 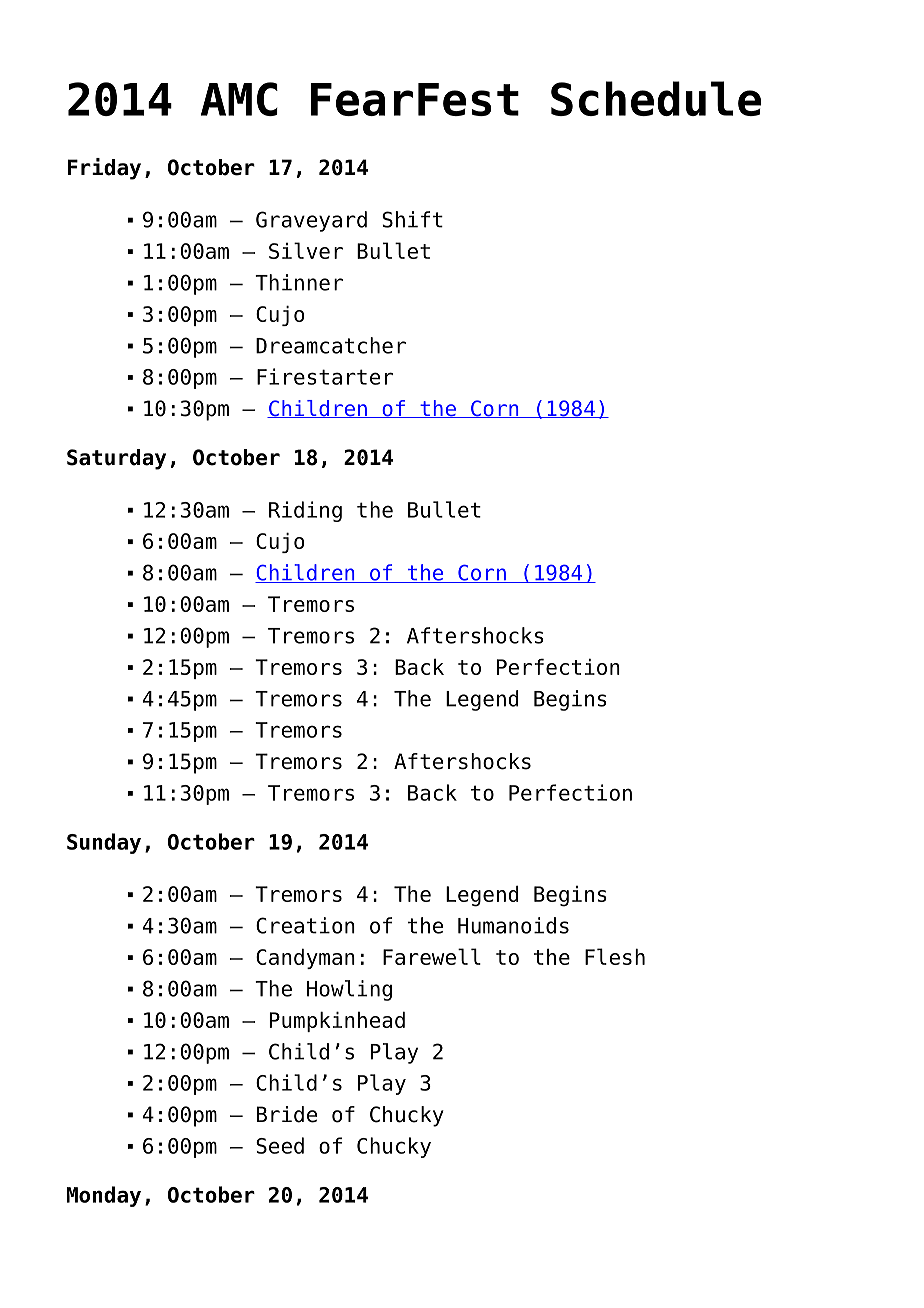 I want to click on Firestarter, so click(x=325, y=376).
